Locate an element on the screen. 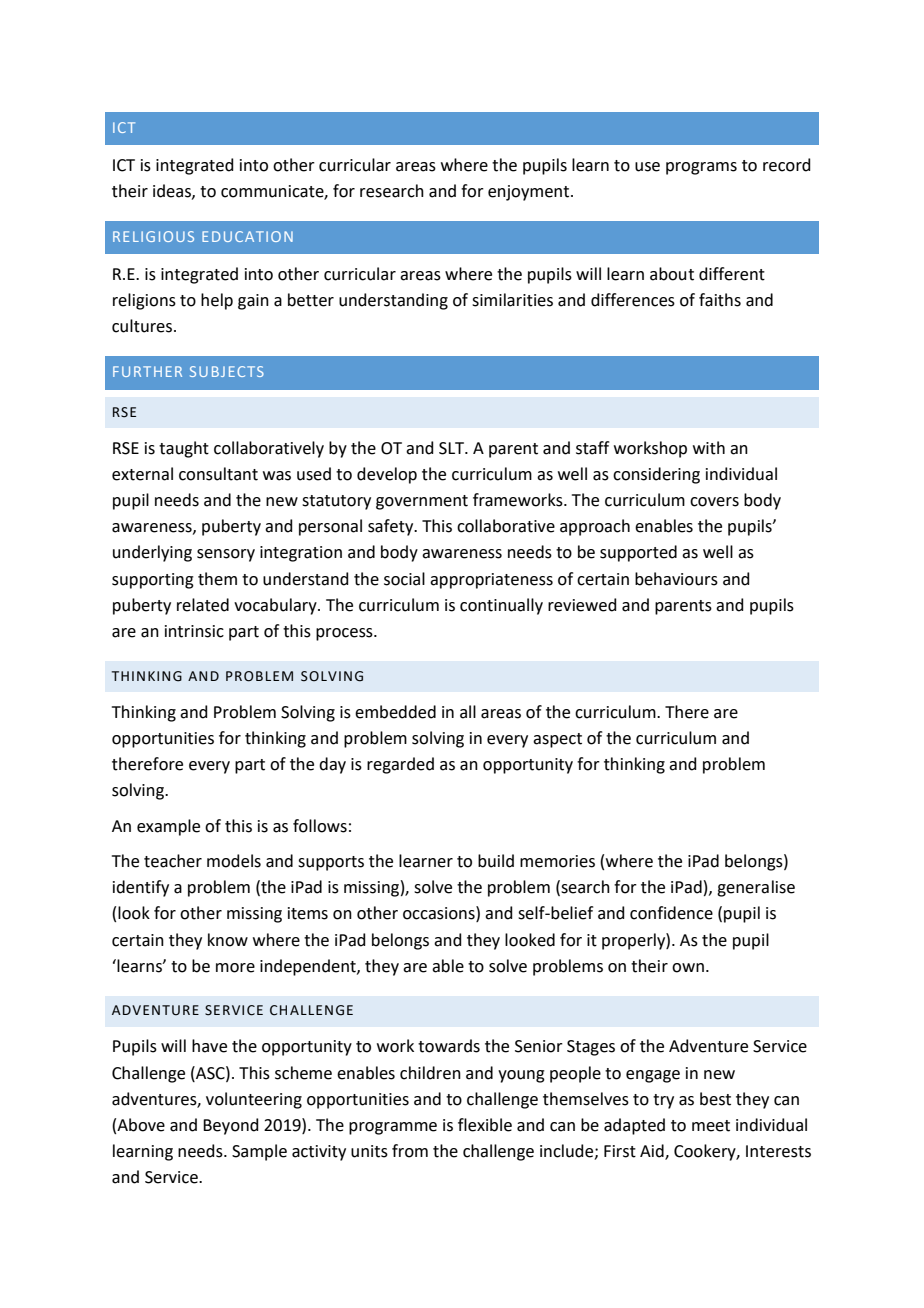  Beyond is located at coordinates (231, 1126).
